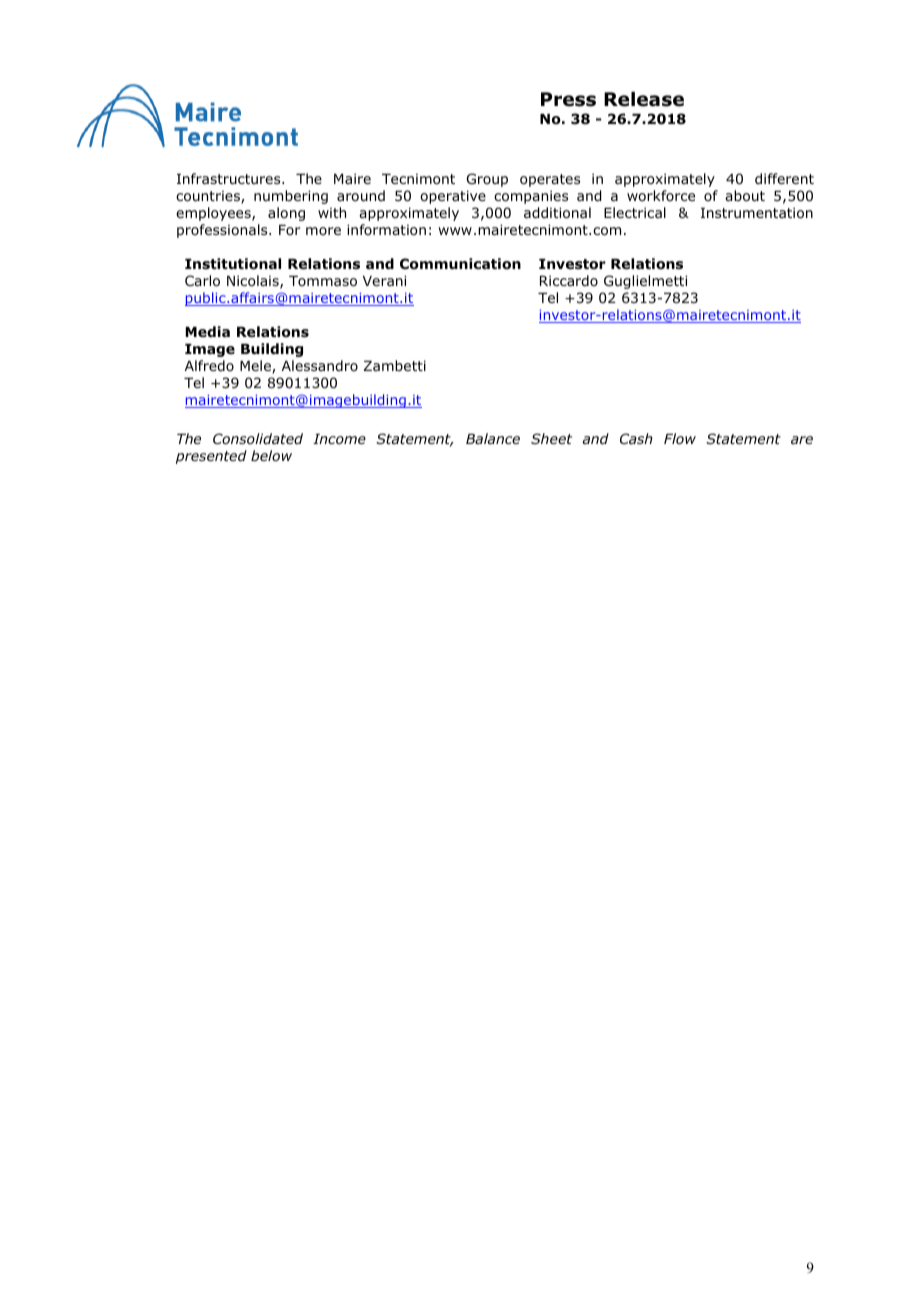  What do you see at coordinates (487, 180) in the page?
I see `Group` at bounding box center [487, 180].
